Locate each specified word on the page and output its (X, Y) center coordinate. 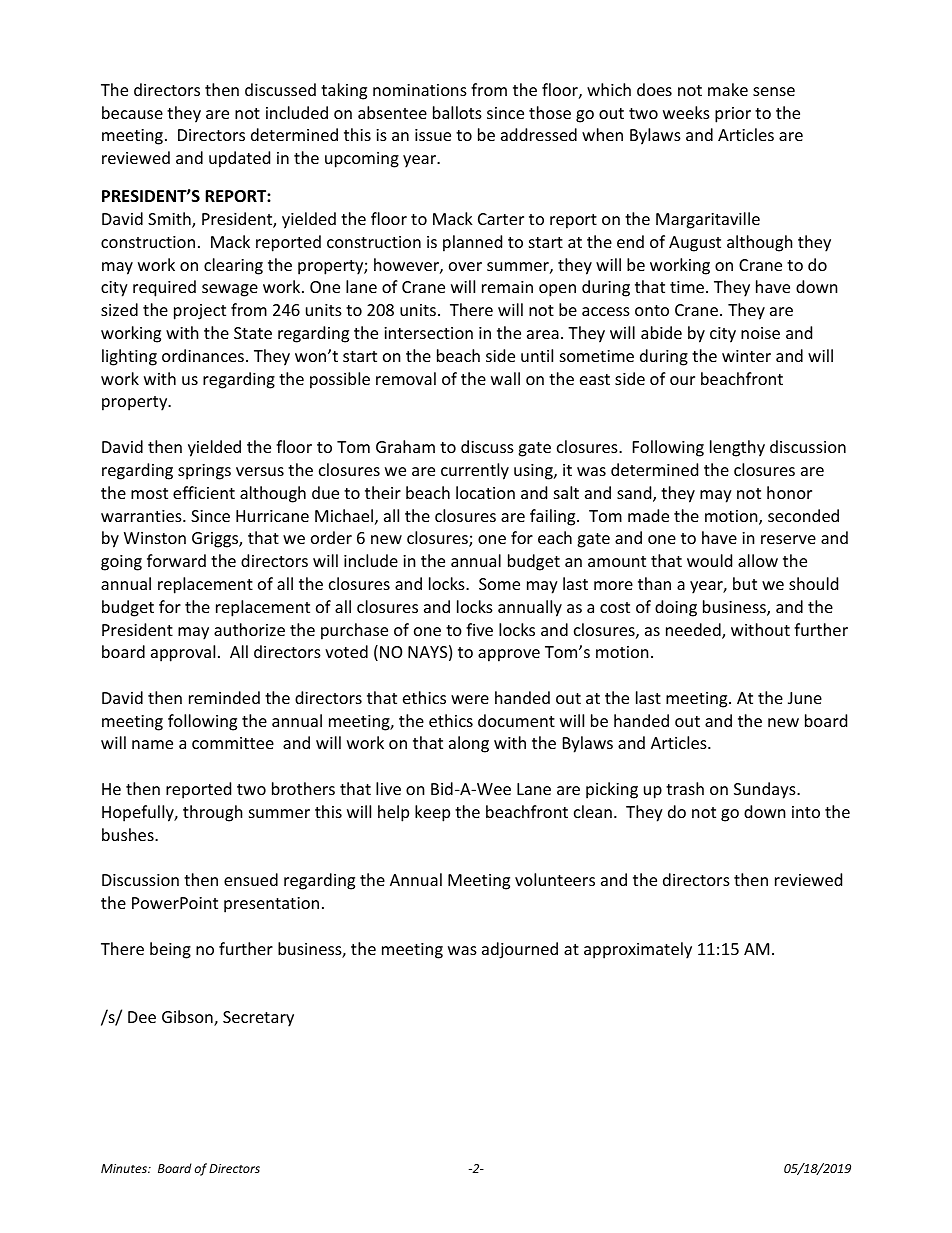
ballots (457, 112)
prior (733, 115)
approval (183, 653)
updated (239, 159)
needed (694, 631)
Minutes (125, 1168)
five (479, 629)
